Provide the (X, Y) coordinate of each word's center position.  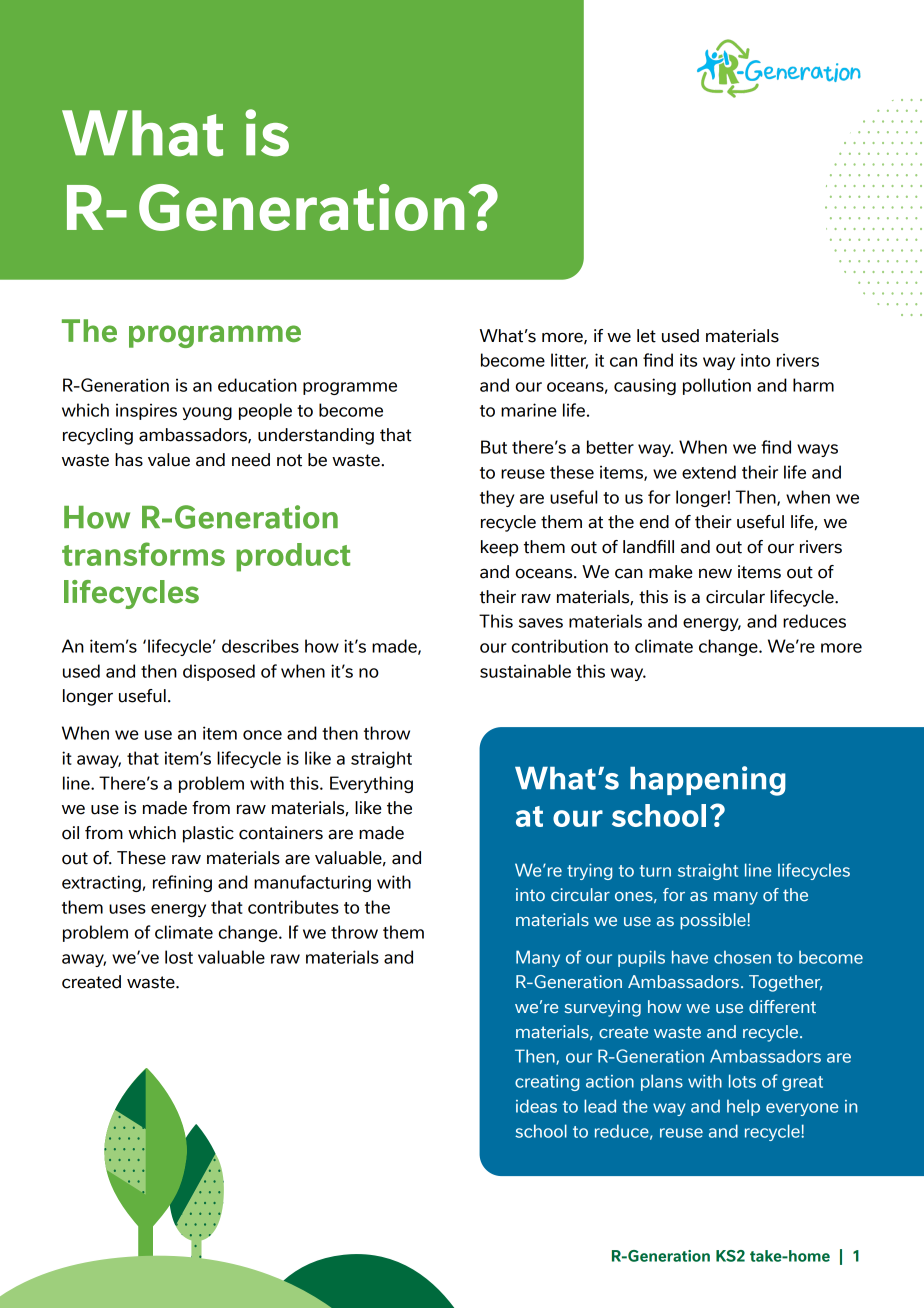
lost (179, 957)
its (688, 360)
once (262, 735)
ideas (536, 1106)
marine (529, 410)
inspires (146, 411)
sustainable (525, 671)
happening (708, 781)
